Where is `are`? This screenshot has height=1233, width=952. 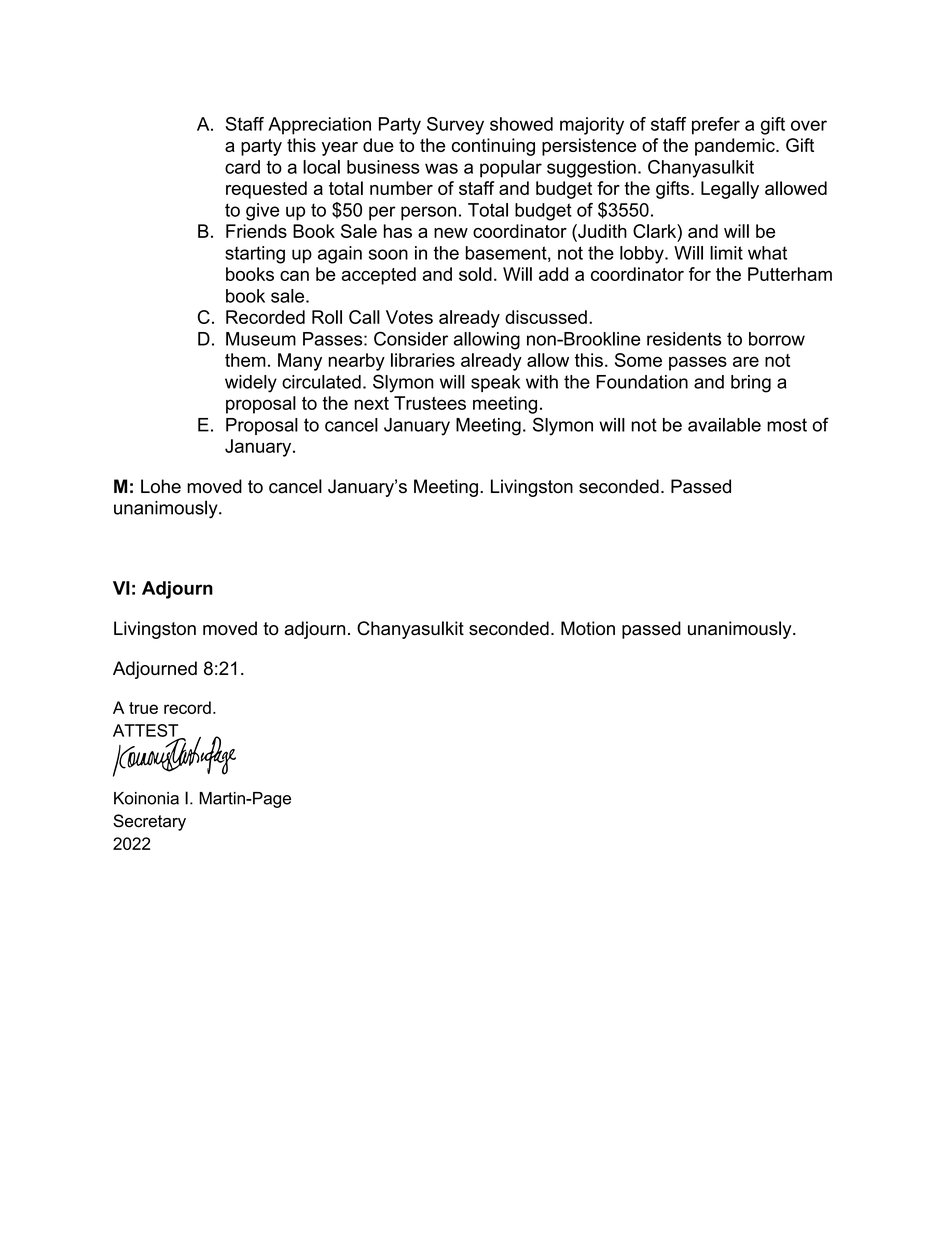 are is located at coordinates (746, 361).
